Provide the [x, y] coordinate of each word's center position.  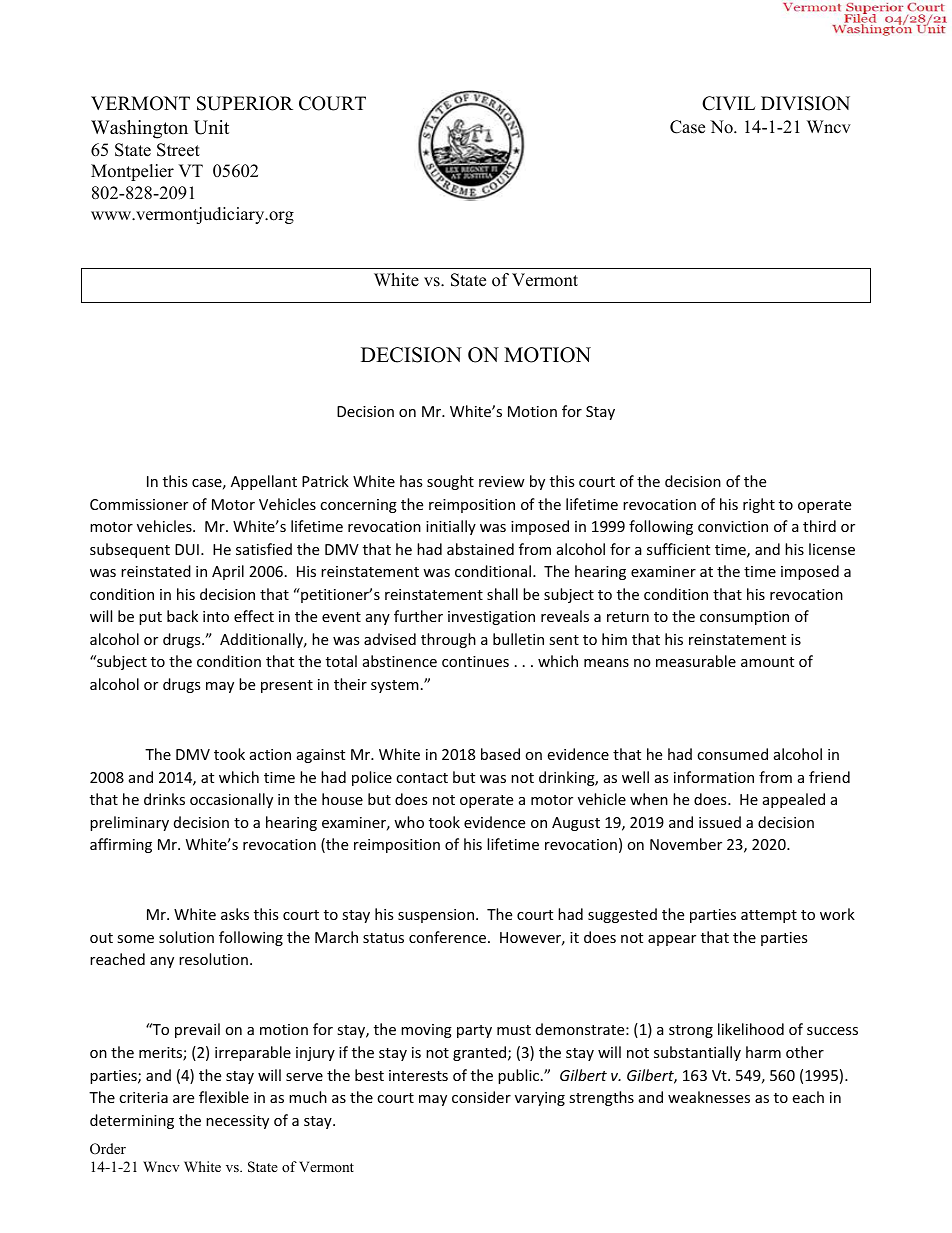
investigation [491, 618]
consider [481, 1097]
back [182, 616]
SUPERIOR [245, 103]
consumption [744, 618]
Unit [211, 127]
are [183, 1099]
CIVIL [728, 103]
